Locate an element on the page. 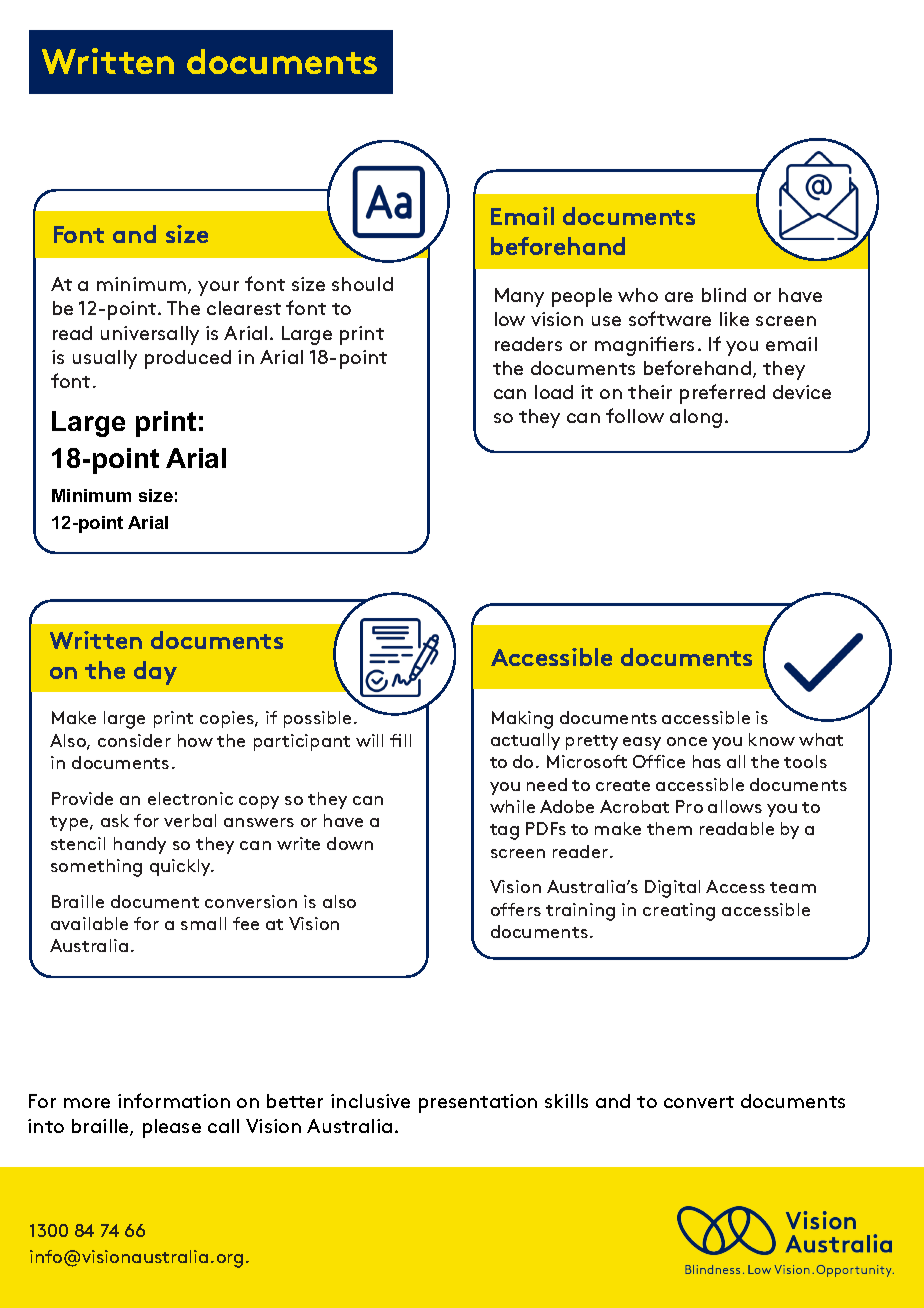 The image size is (924, 1308). should is located at coordinates (362, 284).
